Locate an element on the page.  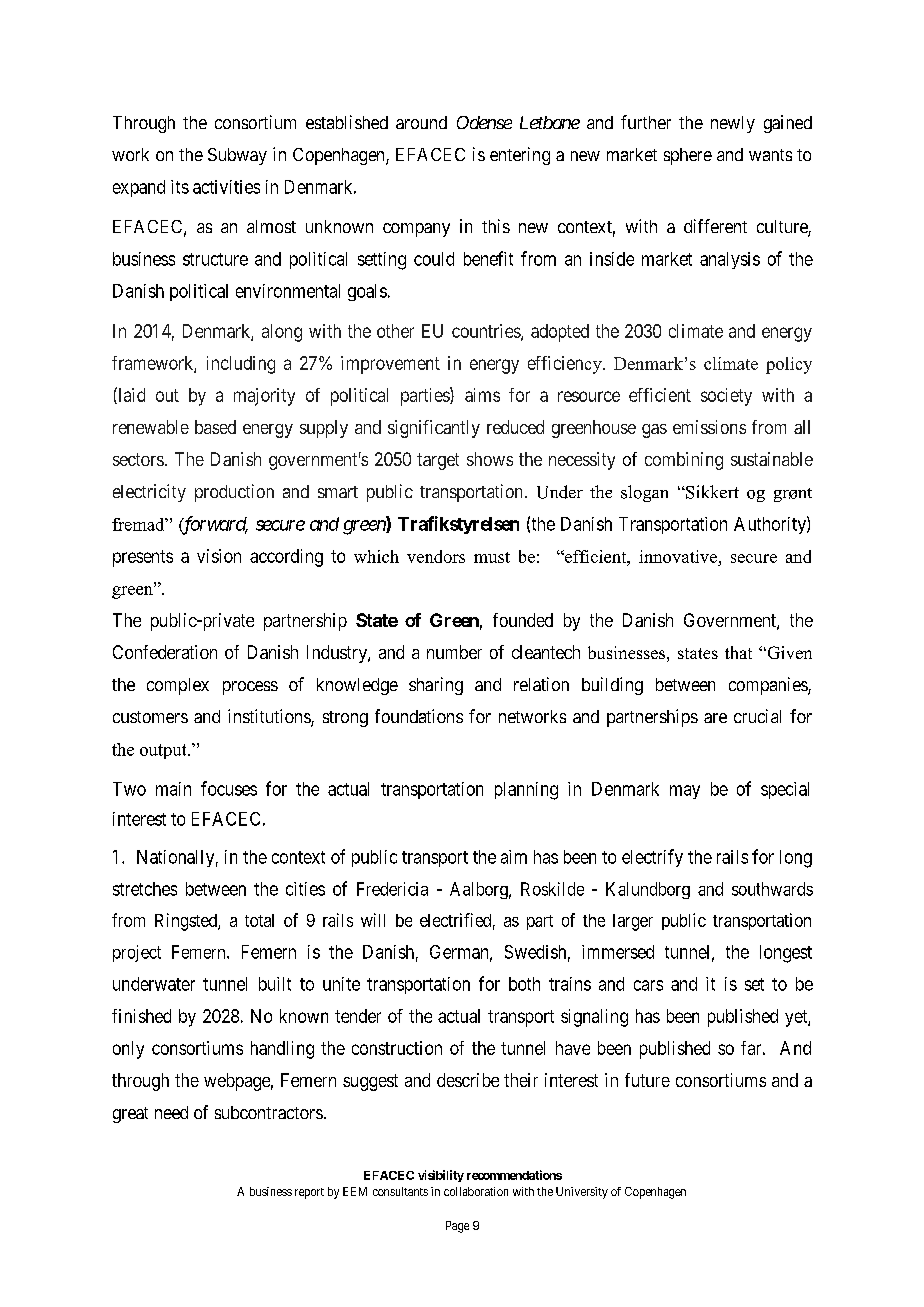
Confederation is located at coordinates (165, 652).
